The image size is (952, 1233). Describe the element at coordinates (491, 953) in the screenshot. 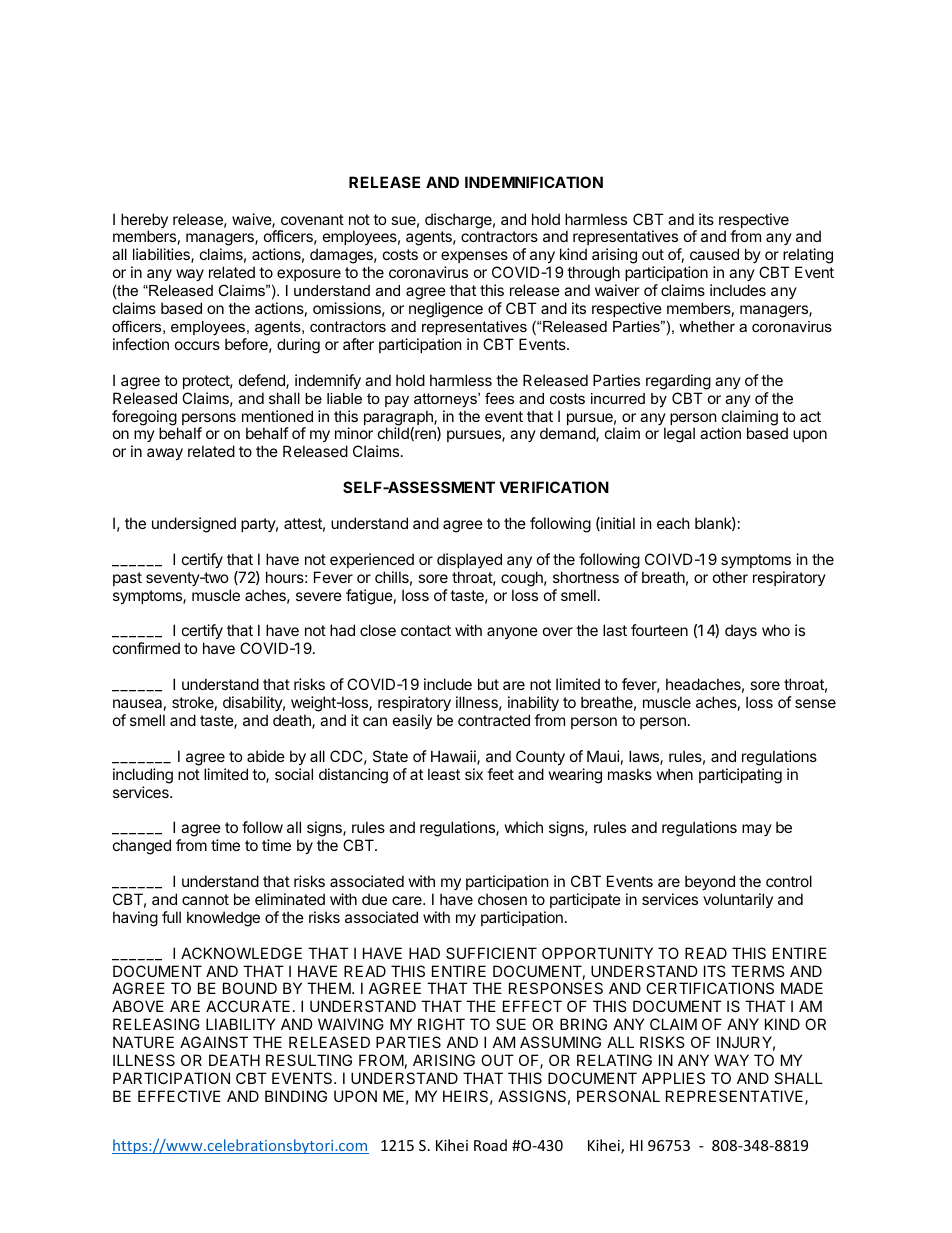

I see `SUFFICIENT` at that location.
